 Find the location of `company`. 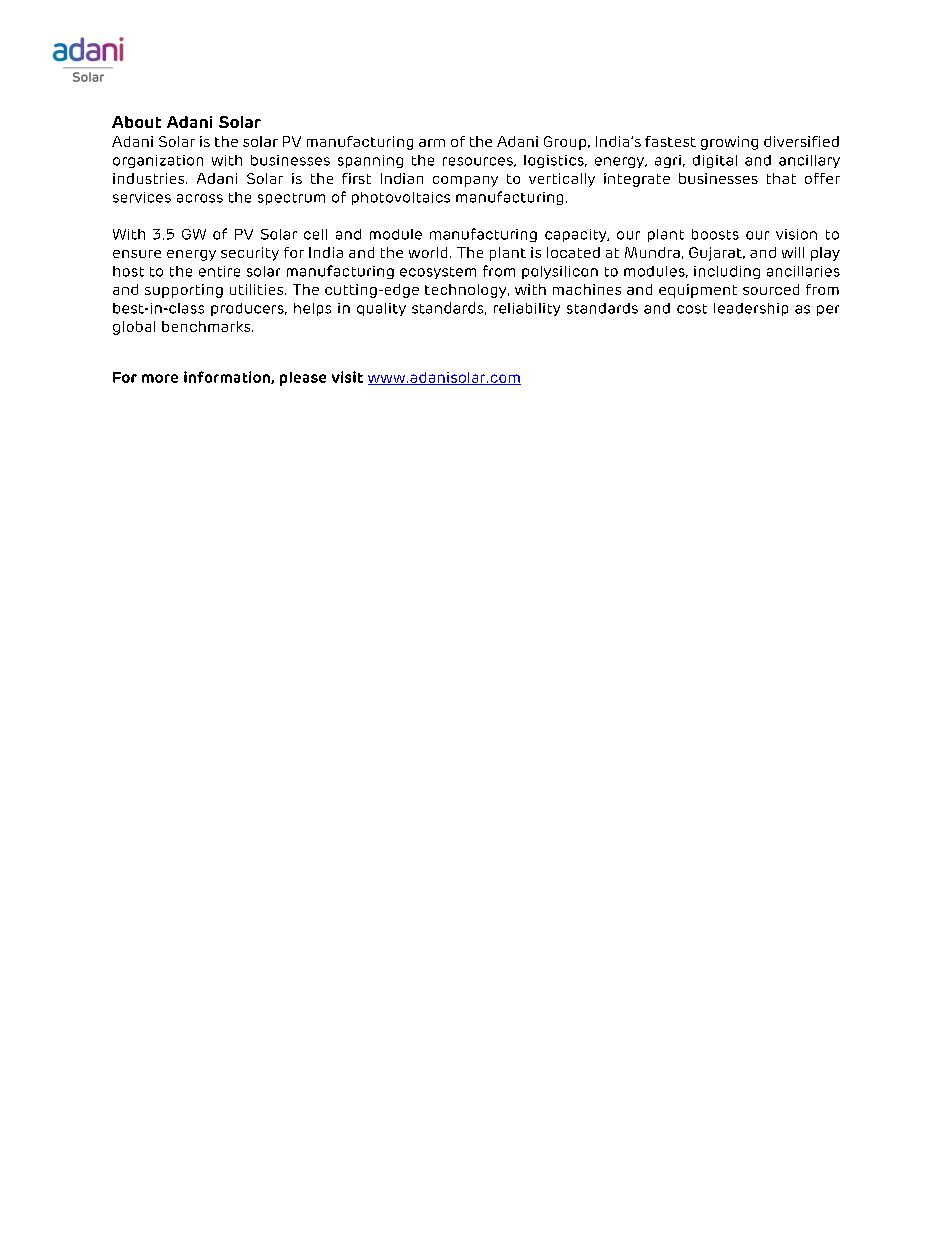

company is located at coordinates (465, 181).
